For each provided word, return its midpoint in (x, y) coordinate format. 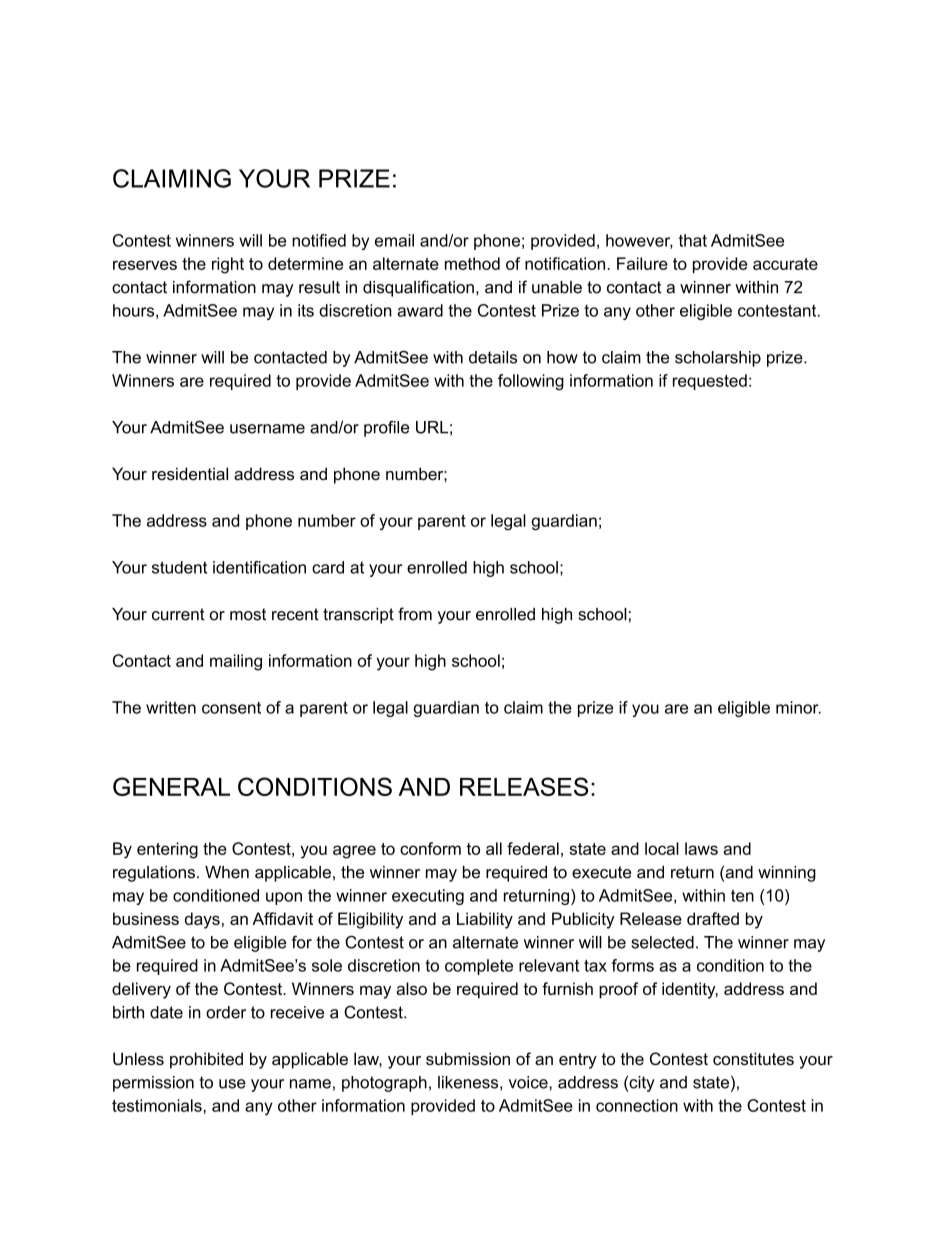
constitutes (753, 1058)
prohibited (206, 1060)
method (472, 263)
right (228, 265)
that (693, 240)
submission (468, 1058)
